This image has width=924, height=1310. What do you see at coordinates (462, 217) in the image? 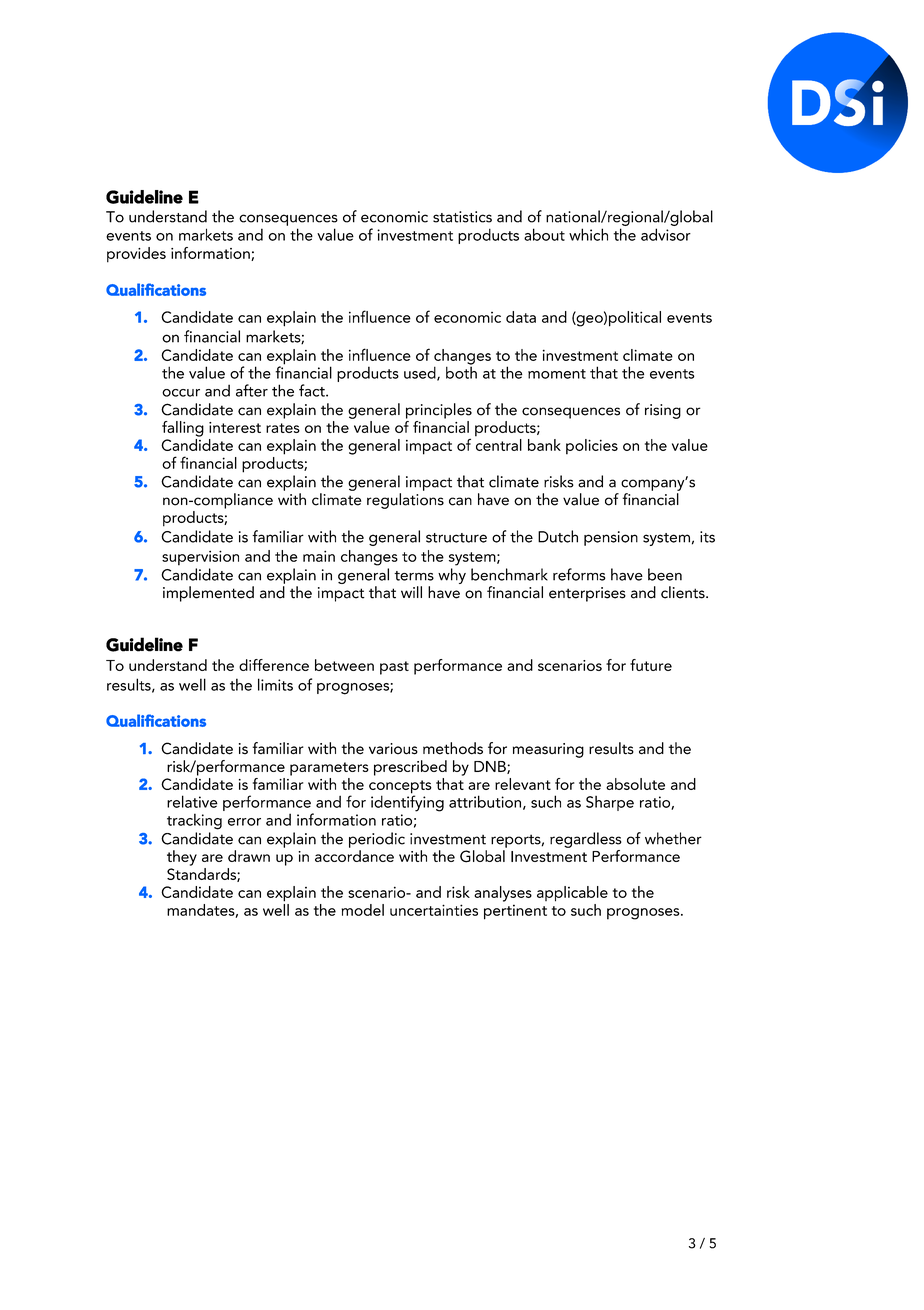
I see `statistics` at bounding box center [462, 217].
